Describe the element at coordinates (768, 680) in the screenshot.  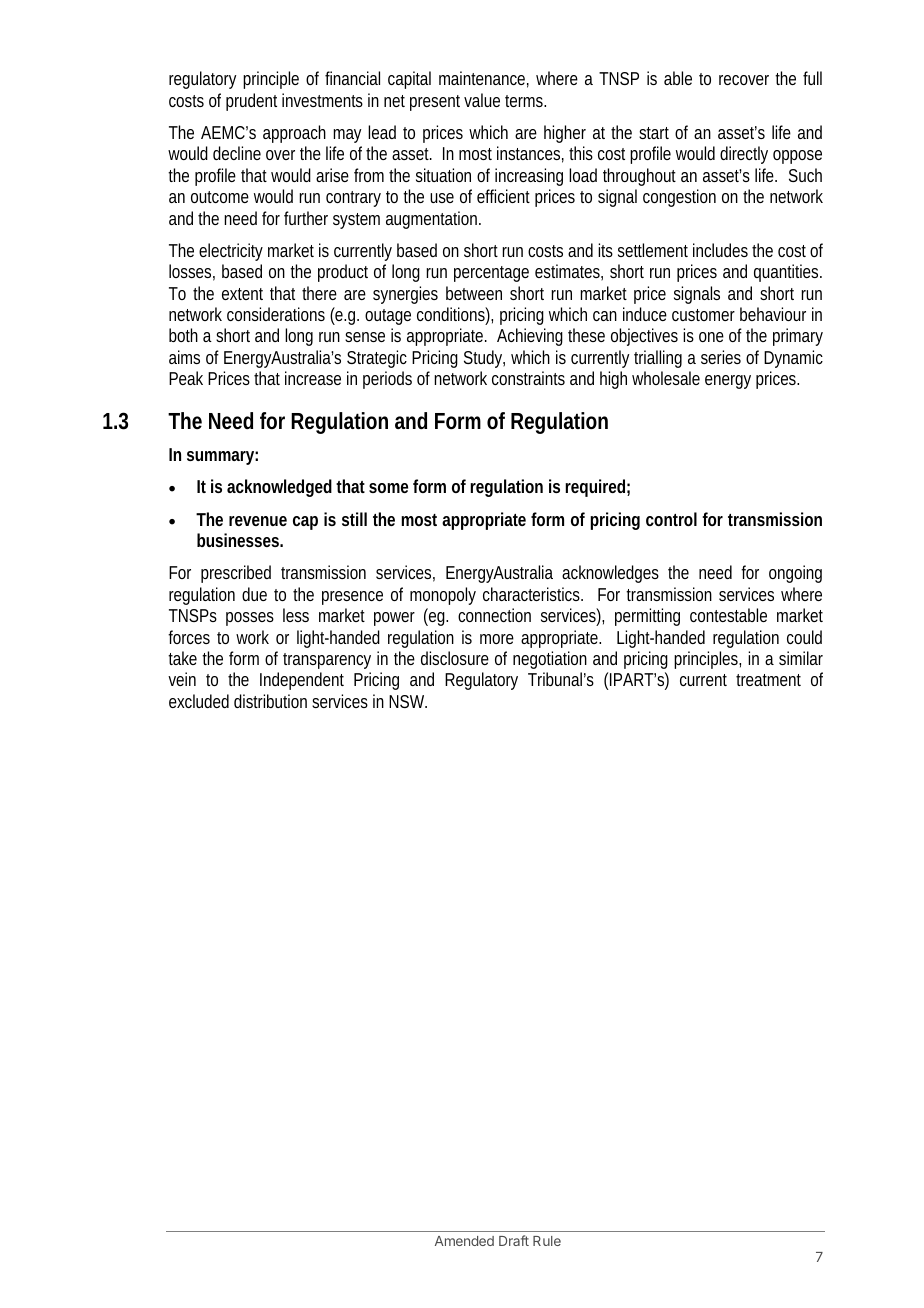
I see `treatment` at that location.
